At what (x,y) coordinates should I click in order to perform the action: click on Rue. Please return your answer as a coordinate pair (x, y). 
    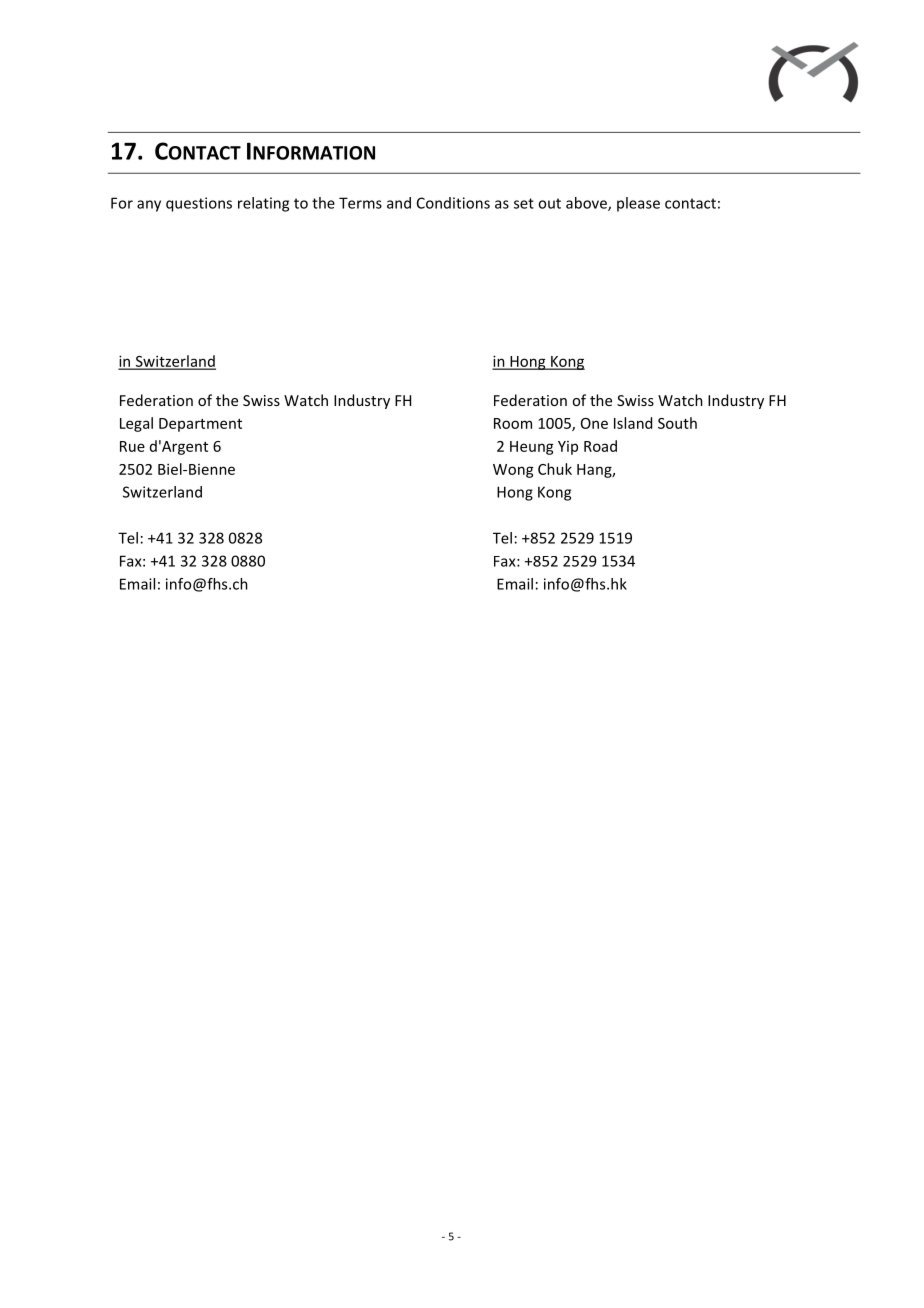
    Looking at the image, I should click on (132, 446).
